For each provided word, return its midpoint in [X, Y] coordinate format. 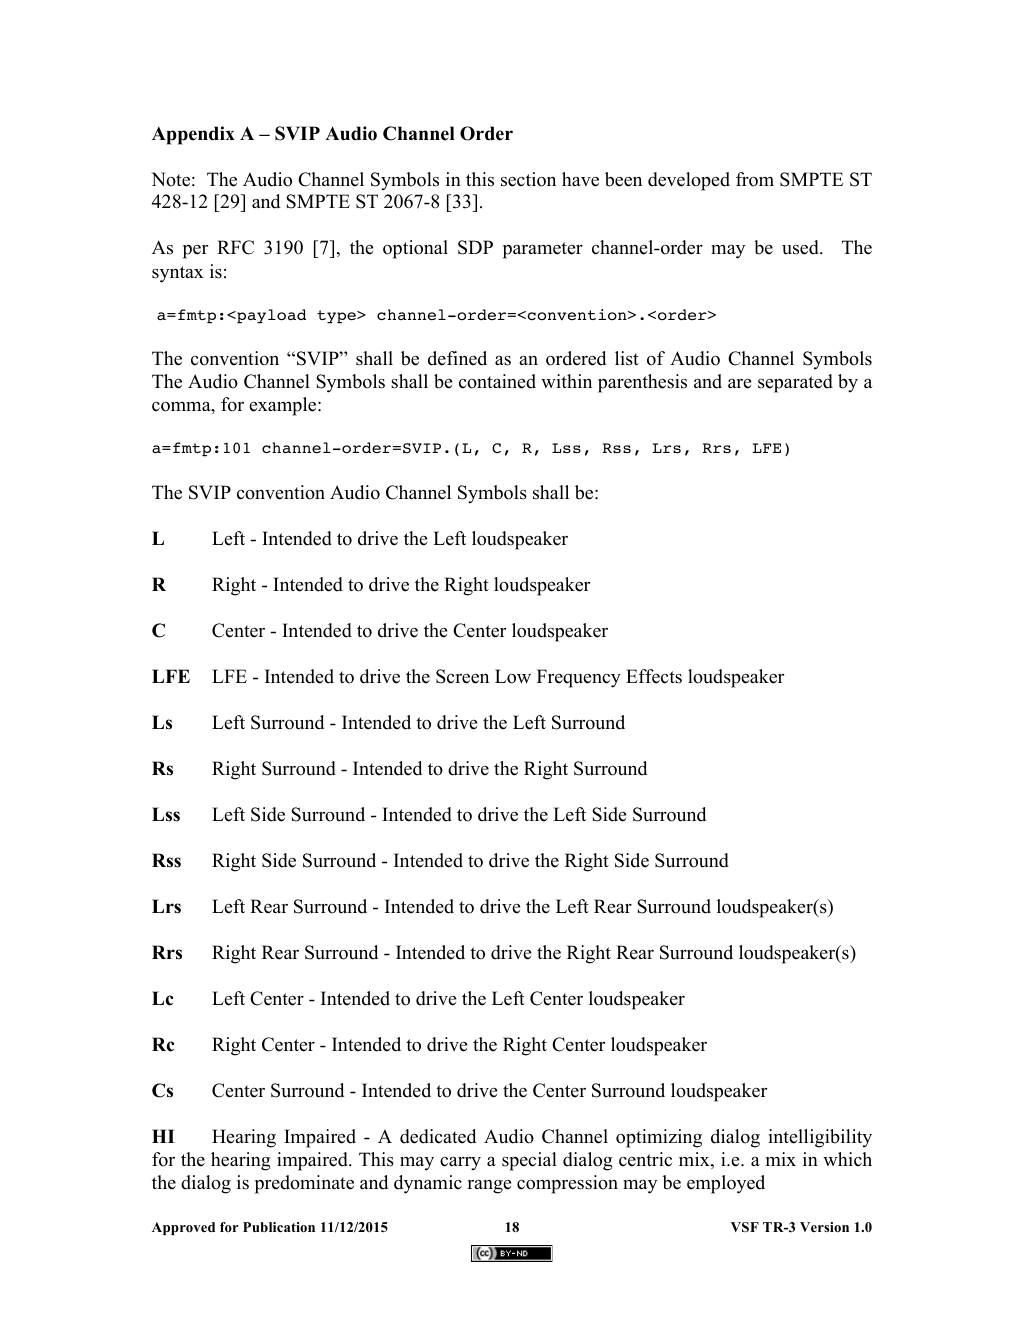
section [528, 179]
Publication [279, 1227]
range [489, 1187]
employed [726, 1184]
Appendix [193, 135]
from [755, 179]
